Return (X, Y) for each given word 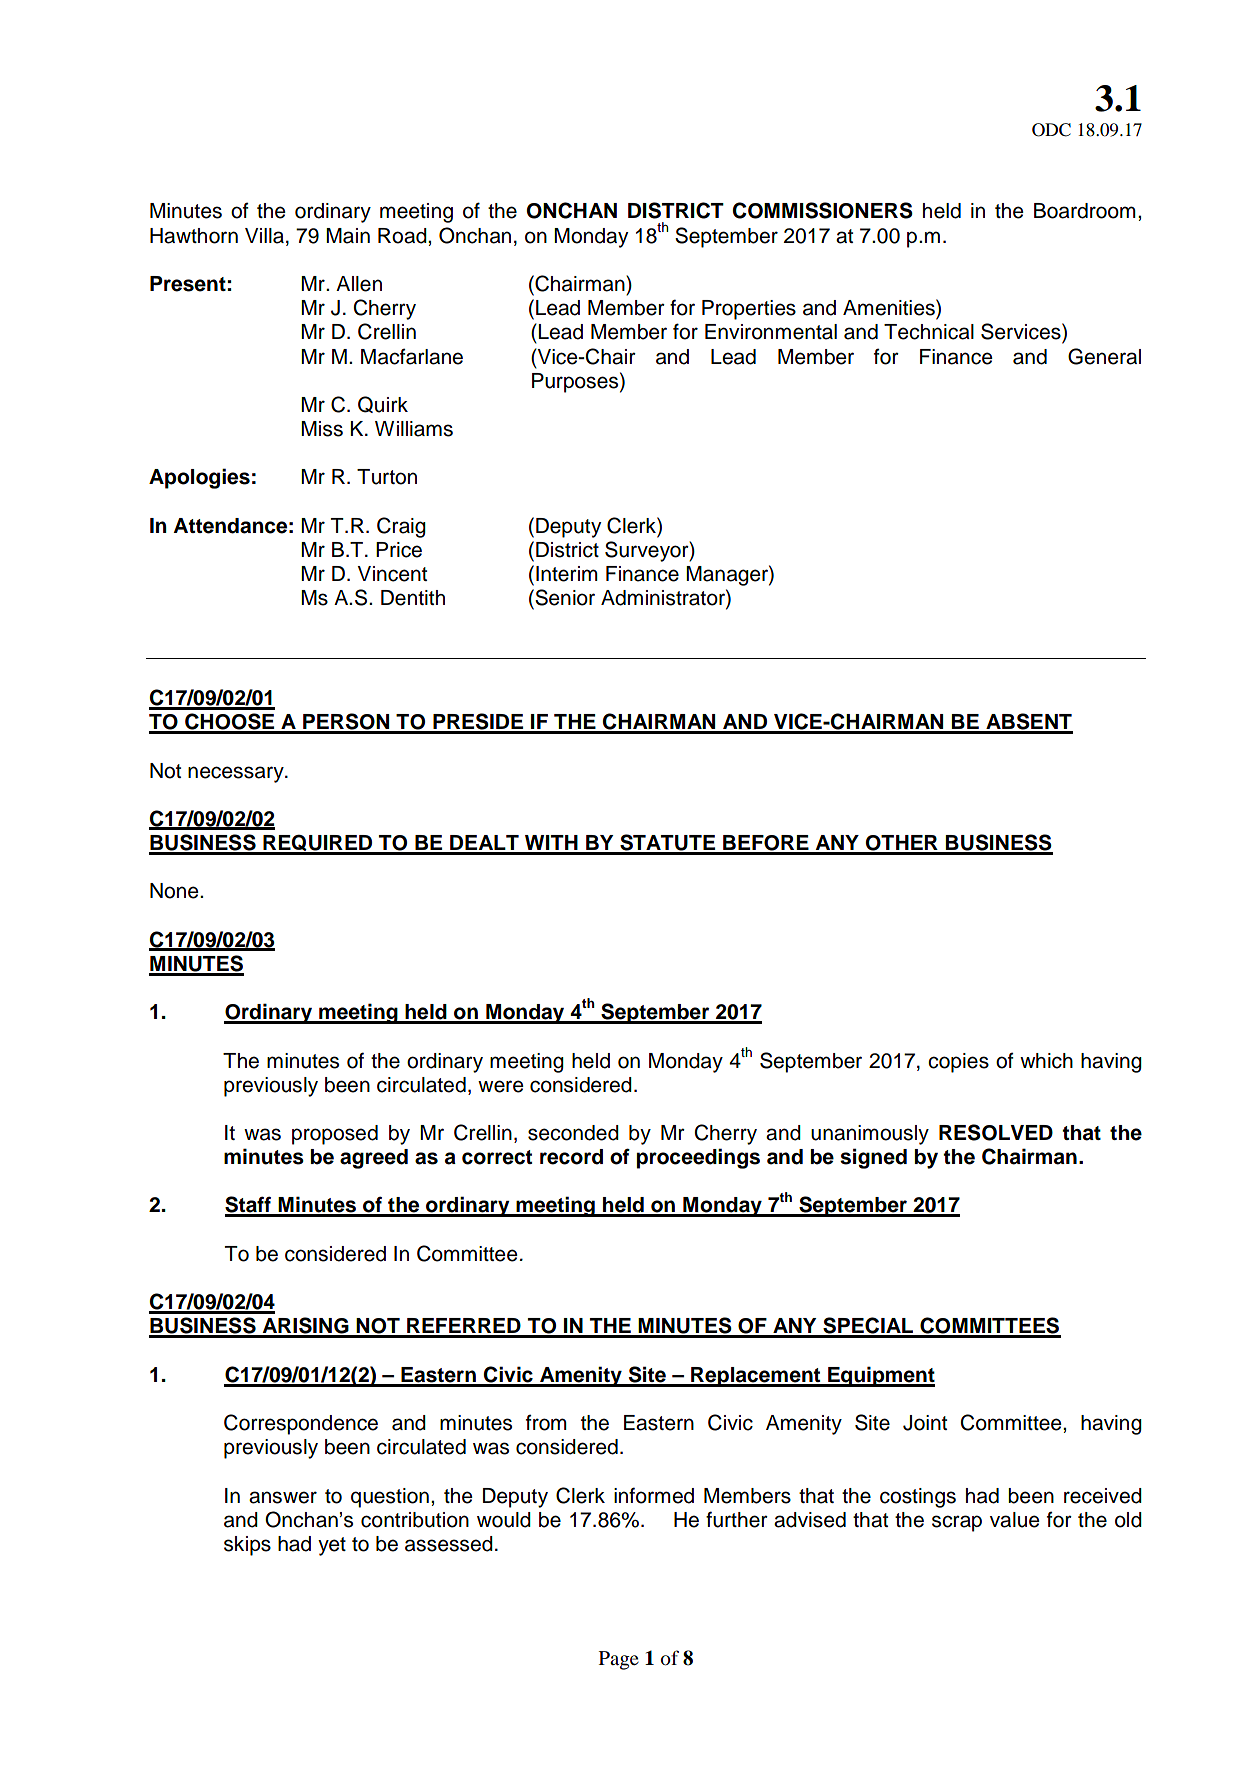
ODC (1051, 130)
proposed (335, 1135)
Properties (749, 310)
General (1104, 356)
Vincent (392, 574)
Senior (564, 597)
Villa (264, 236)
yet (332, 1546)
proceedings (698, 1158)
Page (619, 1660)
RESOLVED (996, 1132)
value (1015, 1520)
